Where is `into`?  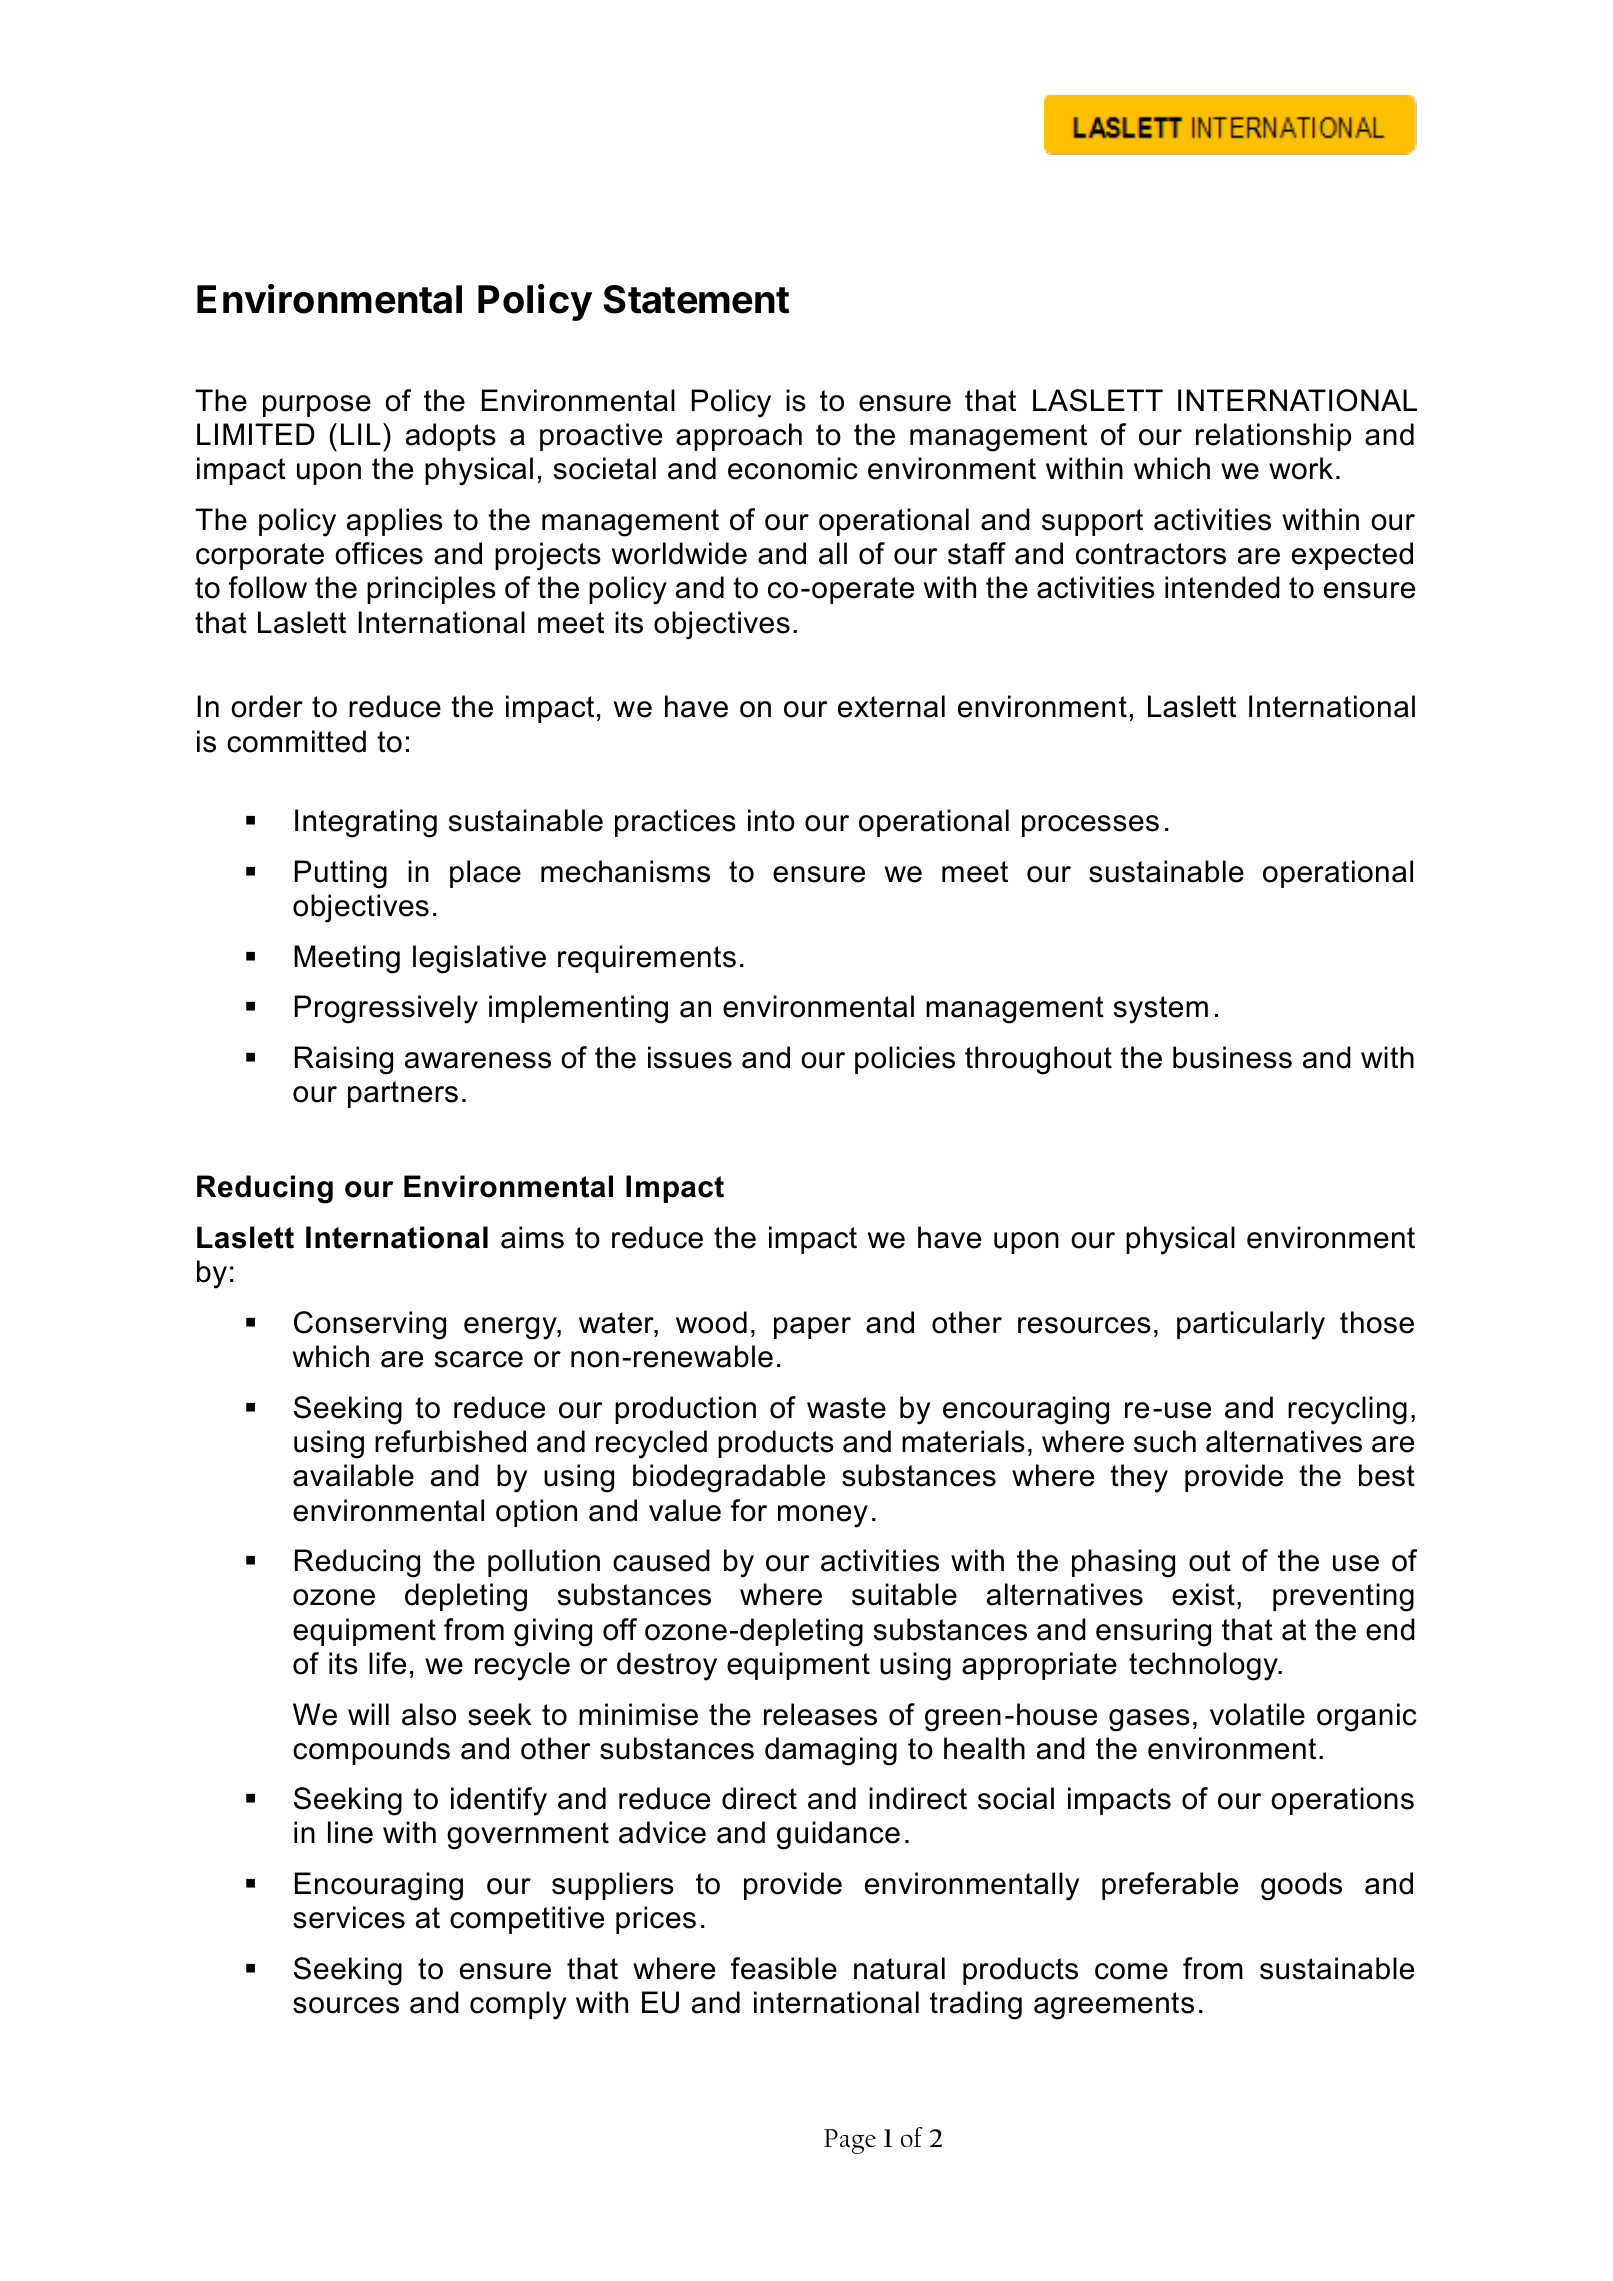 into is located at coordinates (771, 820).
